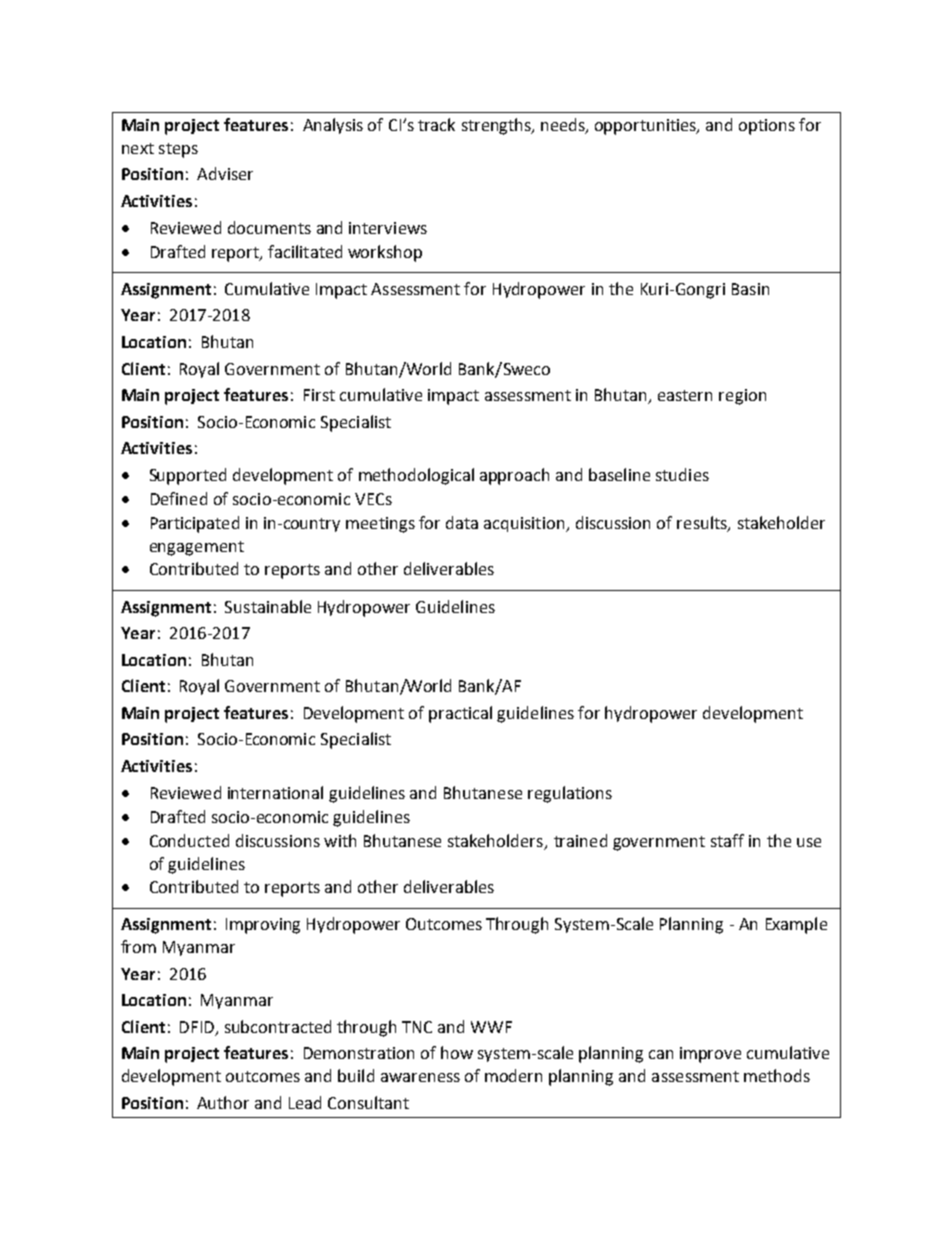 The width and height of the screenshot is (952, 1233). I want to click on First, so click(319, 395).
